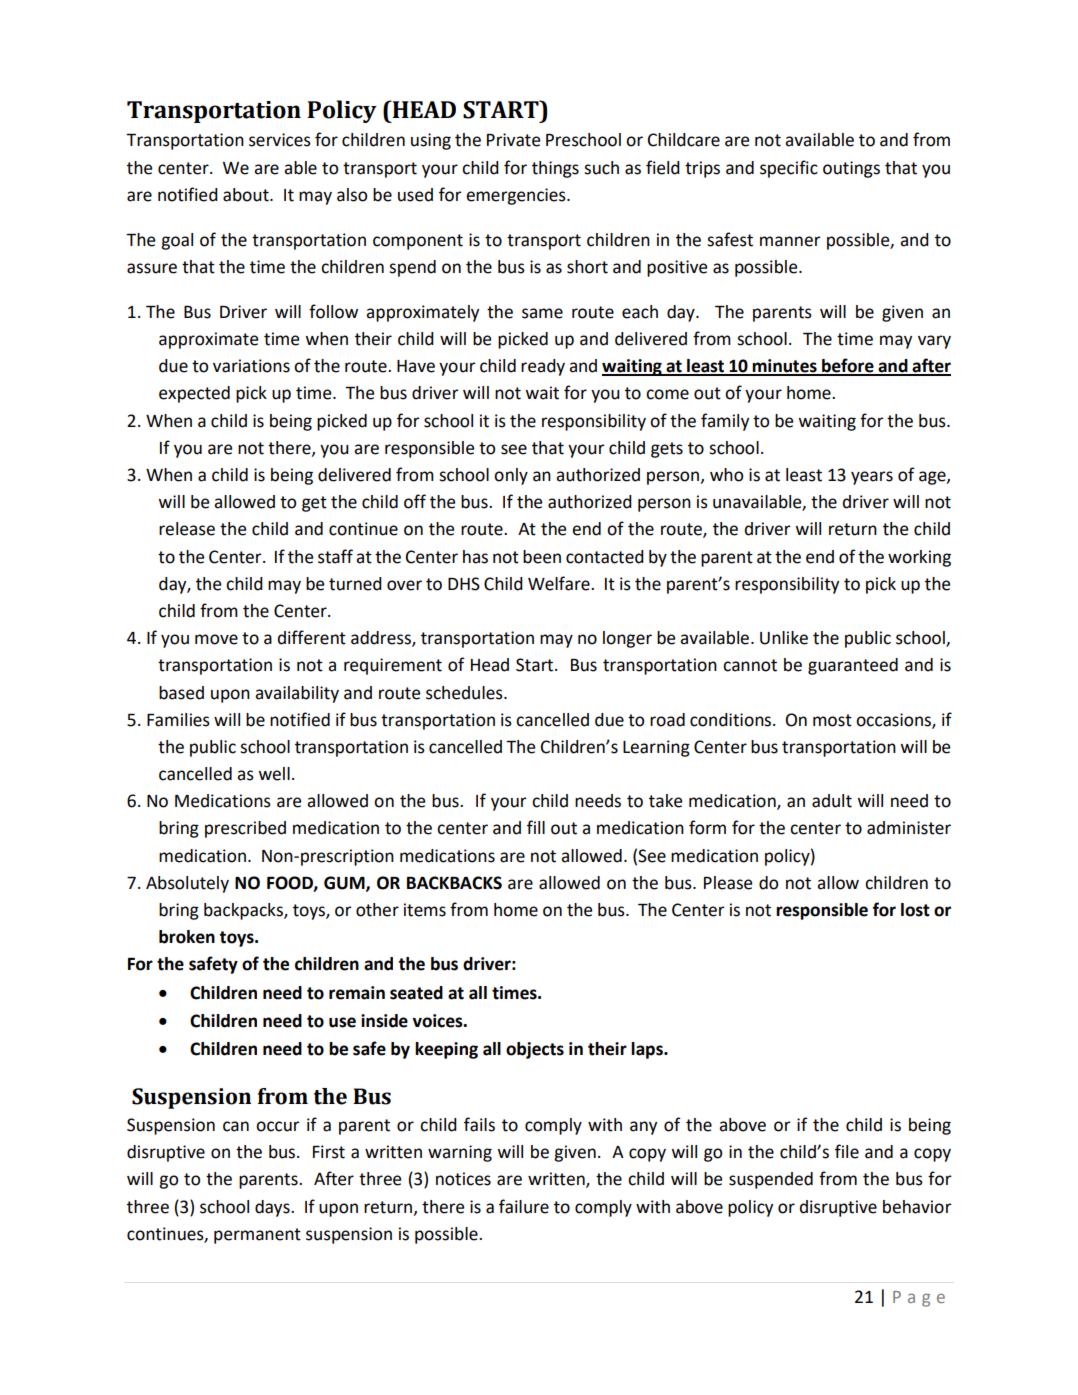 Image resolution: width=1078 pixels, height=1395 pixels. Describe the element at coordinates (297, 694) in the image. I see `availability` at that location.
